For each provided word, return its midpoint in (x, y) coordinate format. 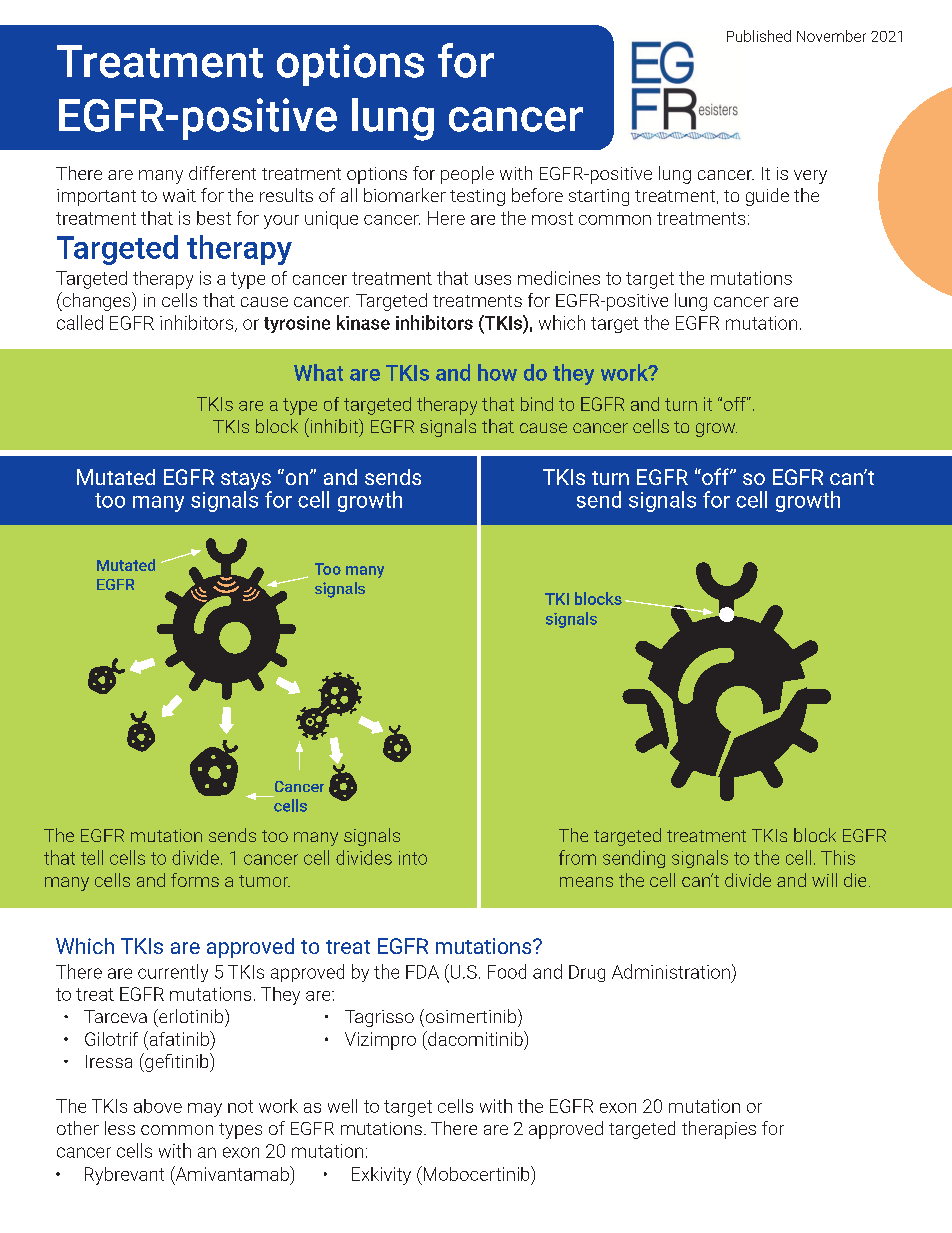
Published (759, 36)
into (413, 858)
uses (493, 280)
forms (195, 880)
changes (96, 301)
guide (767, 197)
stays (246, 481)
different (222, 173)
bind (537, 404)
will (824, 880)
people (467, 175)
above (158, 1106)
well (342, 1106)
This (838, 857)
